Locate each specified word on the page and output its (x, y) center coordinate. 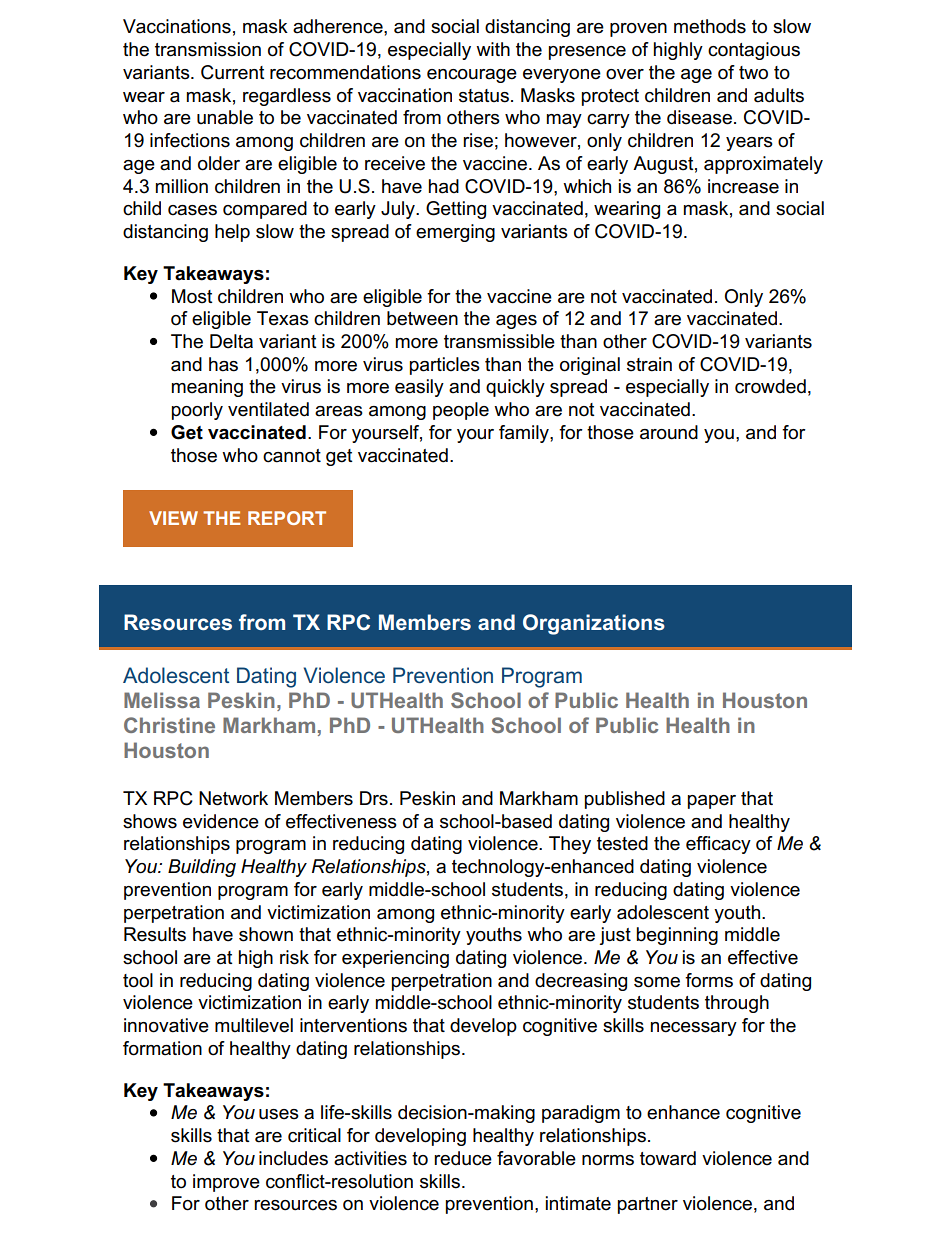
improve (226, 1183)
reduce (463, 1158)
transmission (208, 49)
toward (668, 1158)
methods (710, 26)
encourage (472, 76)
